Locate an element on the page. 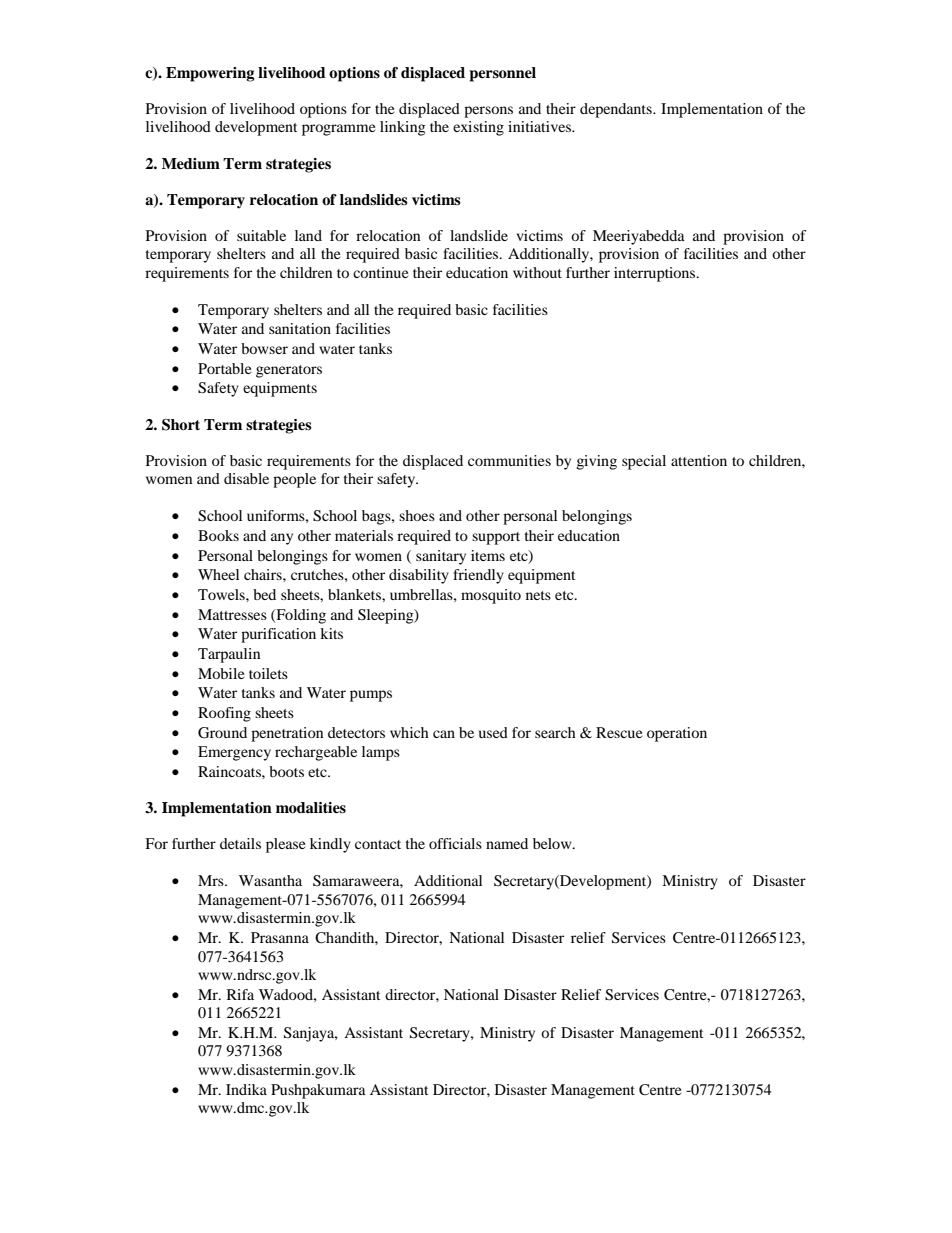 This image has width=952, height=1233. officials is located at coordinates (455, 843).
